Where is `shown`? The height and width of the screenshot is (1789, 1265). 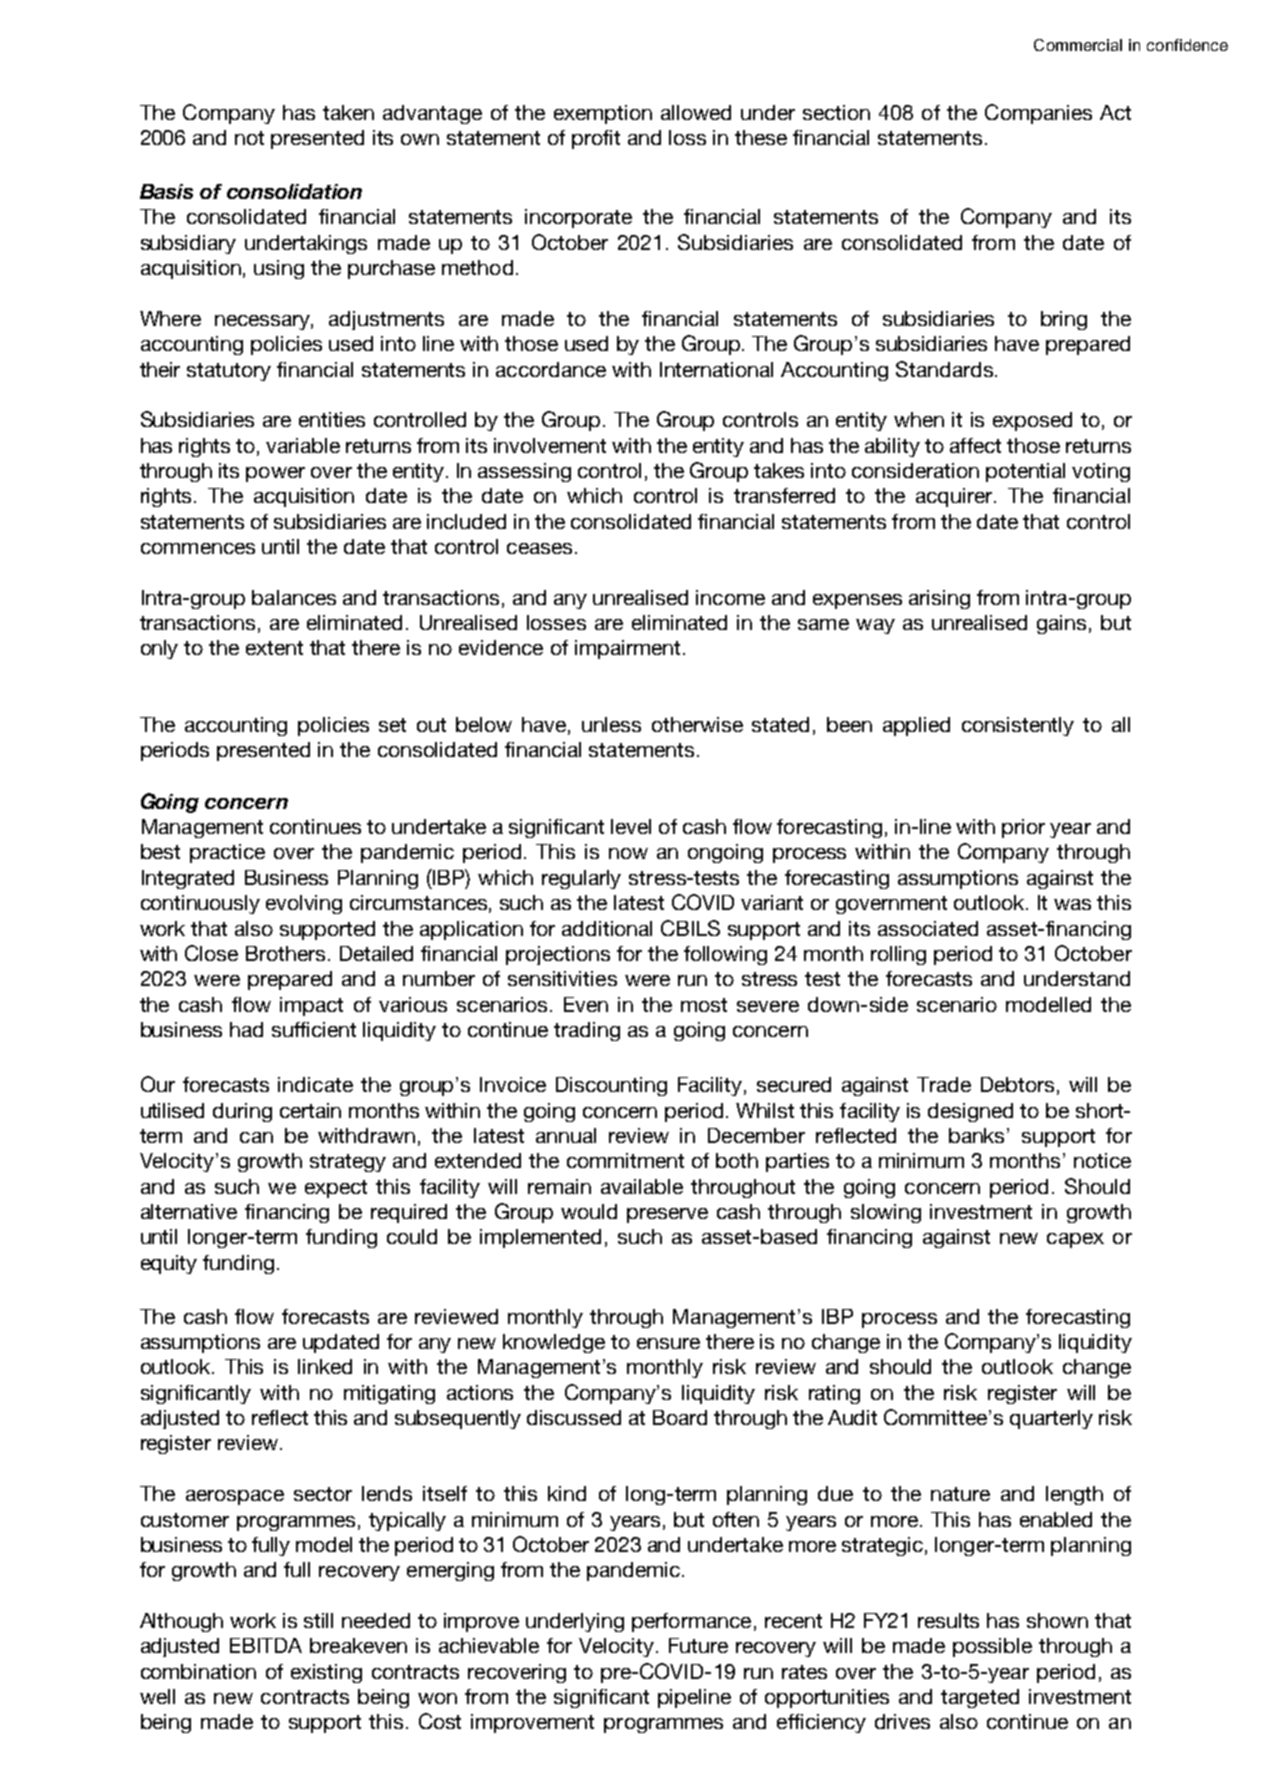 shown is located at coordinates (1057, 1620).
